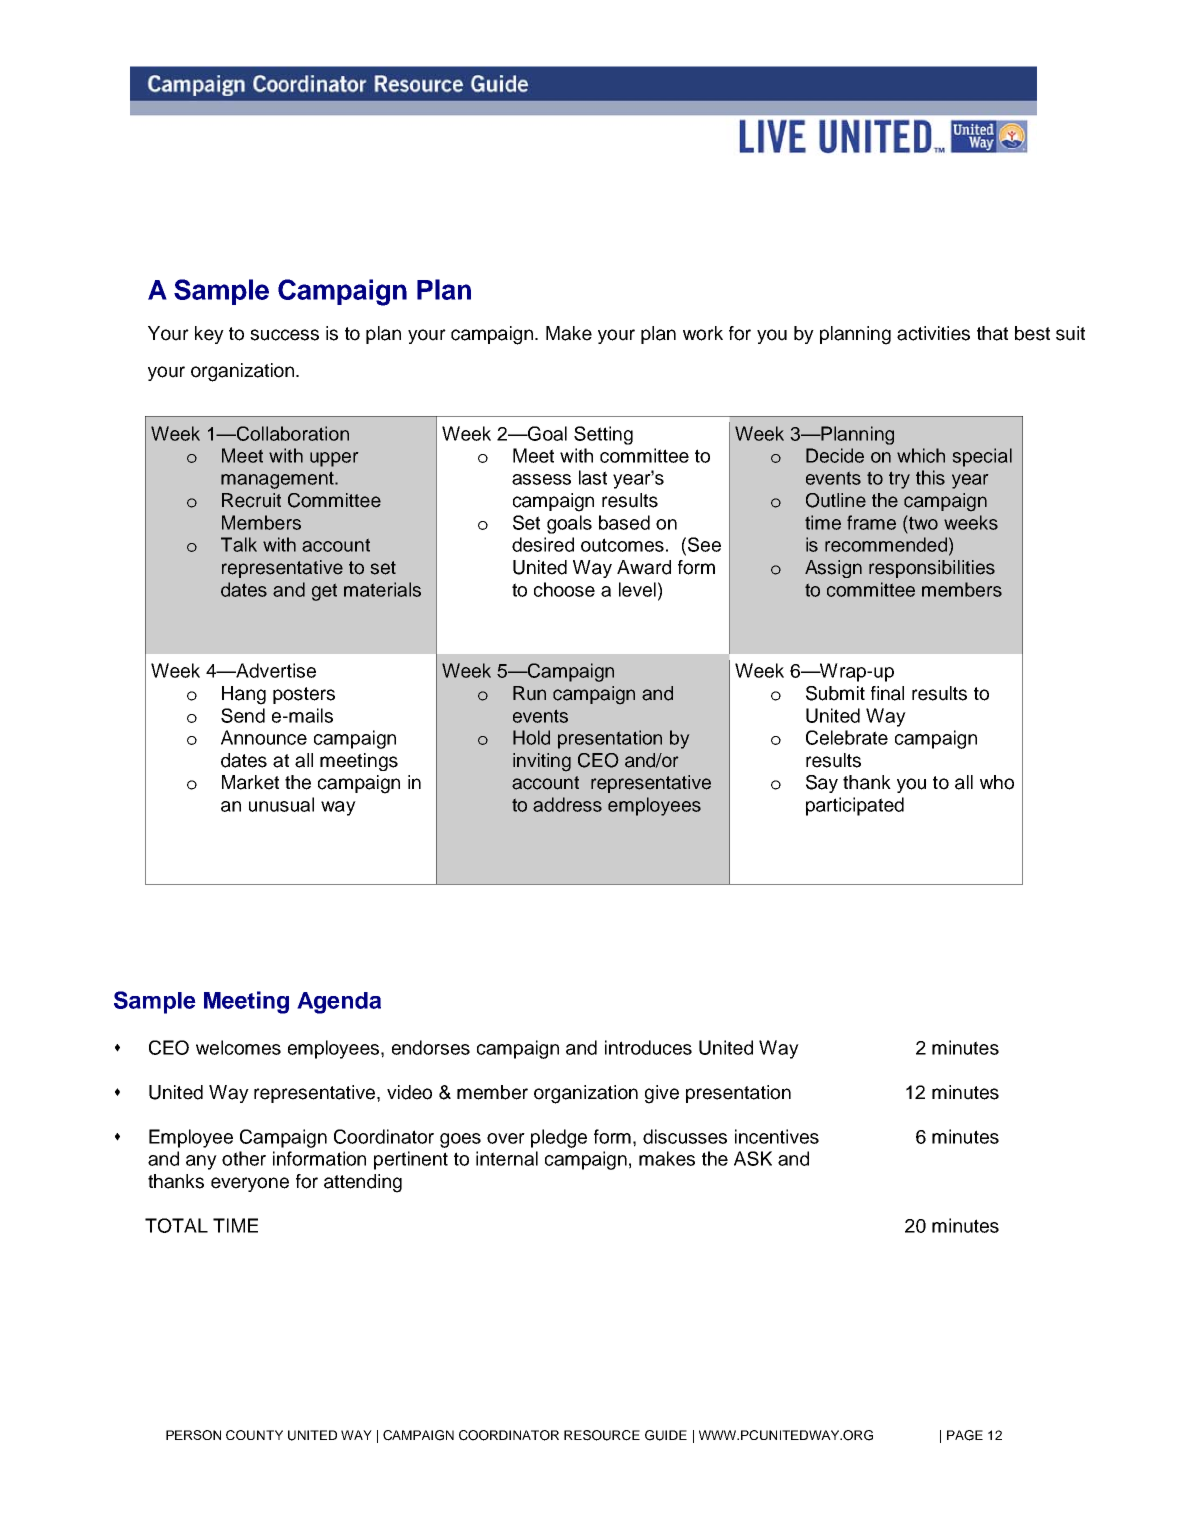  Describe the element at coordinates (254, 1435) in the document. I see `COUNTY` at that location.
